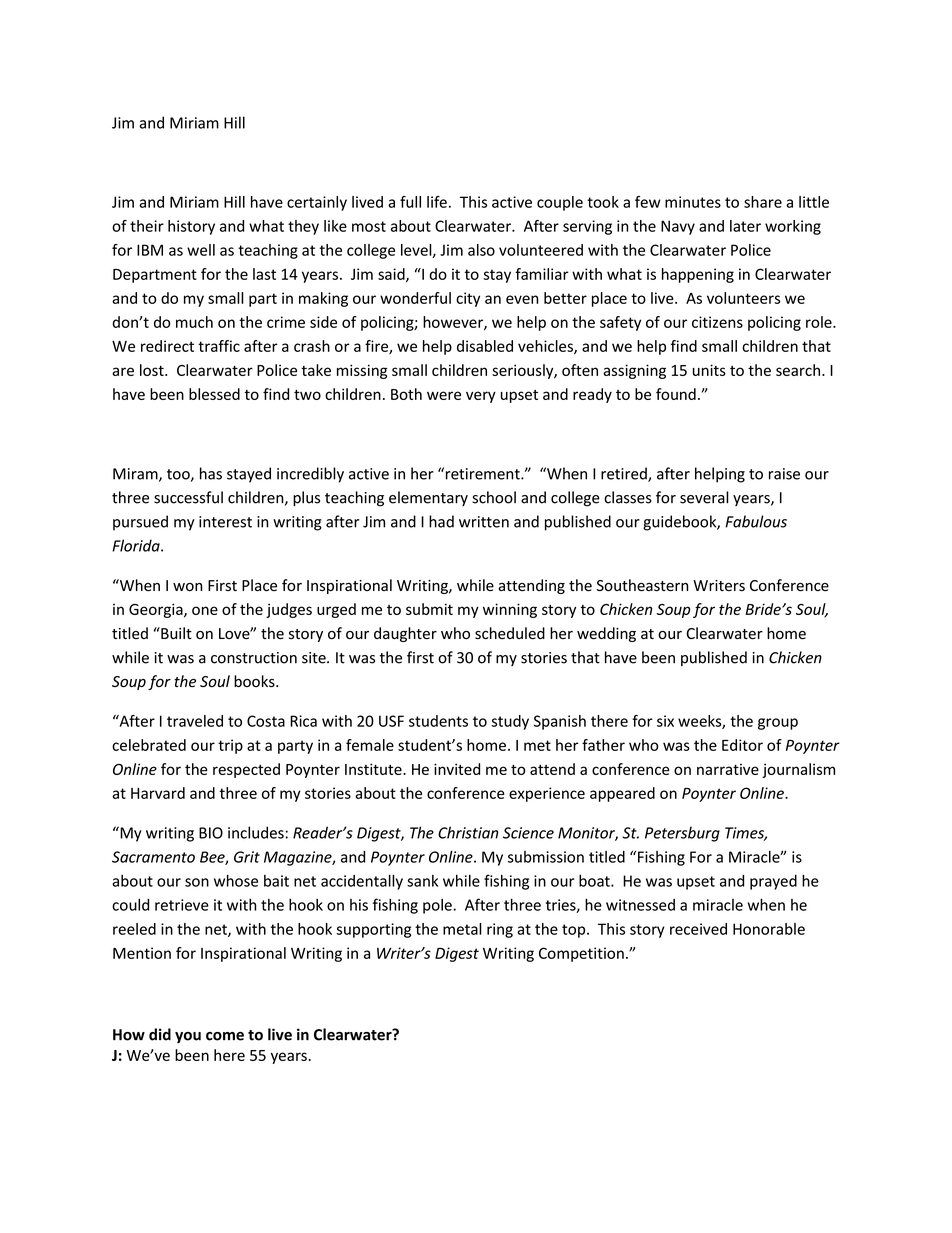 The height and width of the page is (1233, 952). Describe the element at coordinates (201, 250) in the page. I see `well` at that location.
